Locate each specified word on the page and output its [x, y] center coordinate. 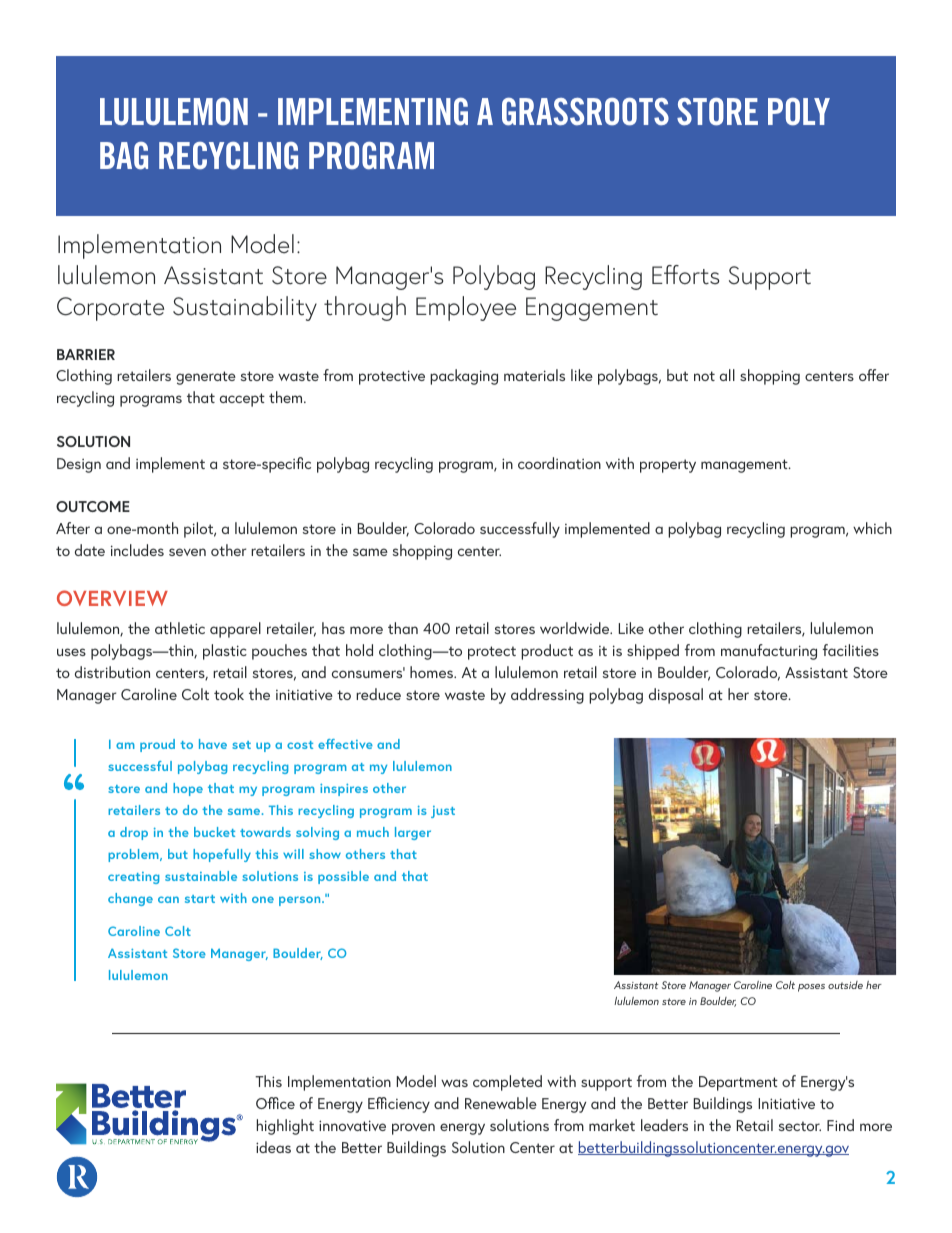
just [443, 812]
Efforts [685, 275]
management [745, 466]
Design [79, 465]
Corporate [110, 309]
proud [157, 745]
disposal [676, 696]
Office [275, 1103]
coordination [559, 463]
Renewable [501, 1103]
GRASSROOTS [585, 112]
